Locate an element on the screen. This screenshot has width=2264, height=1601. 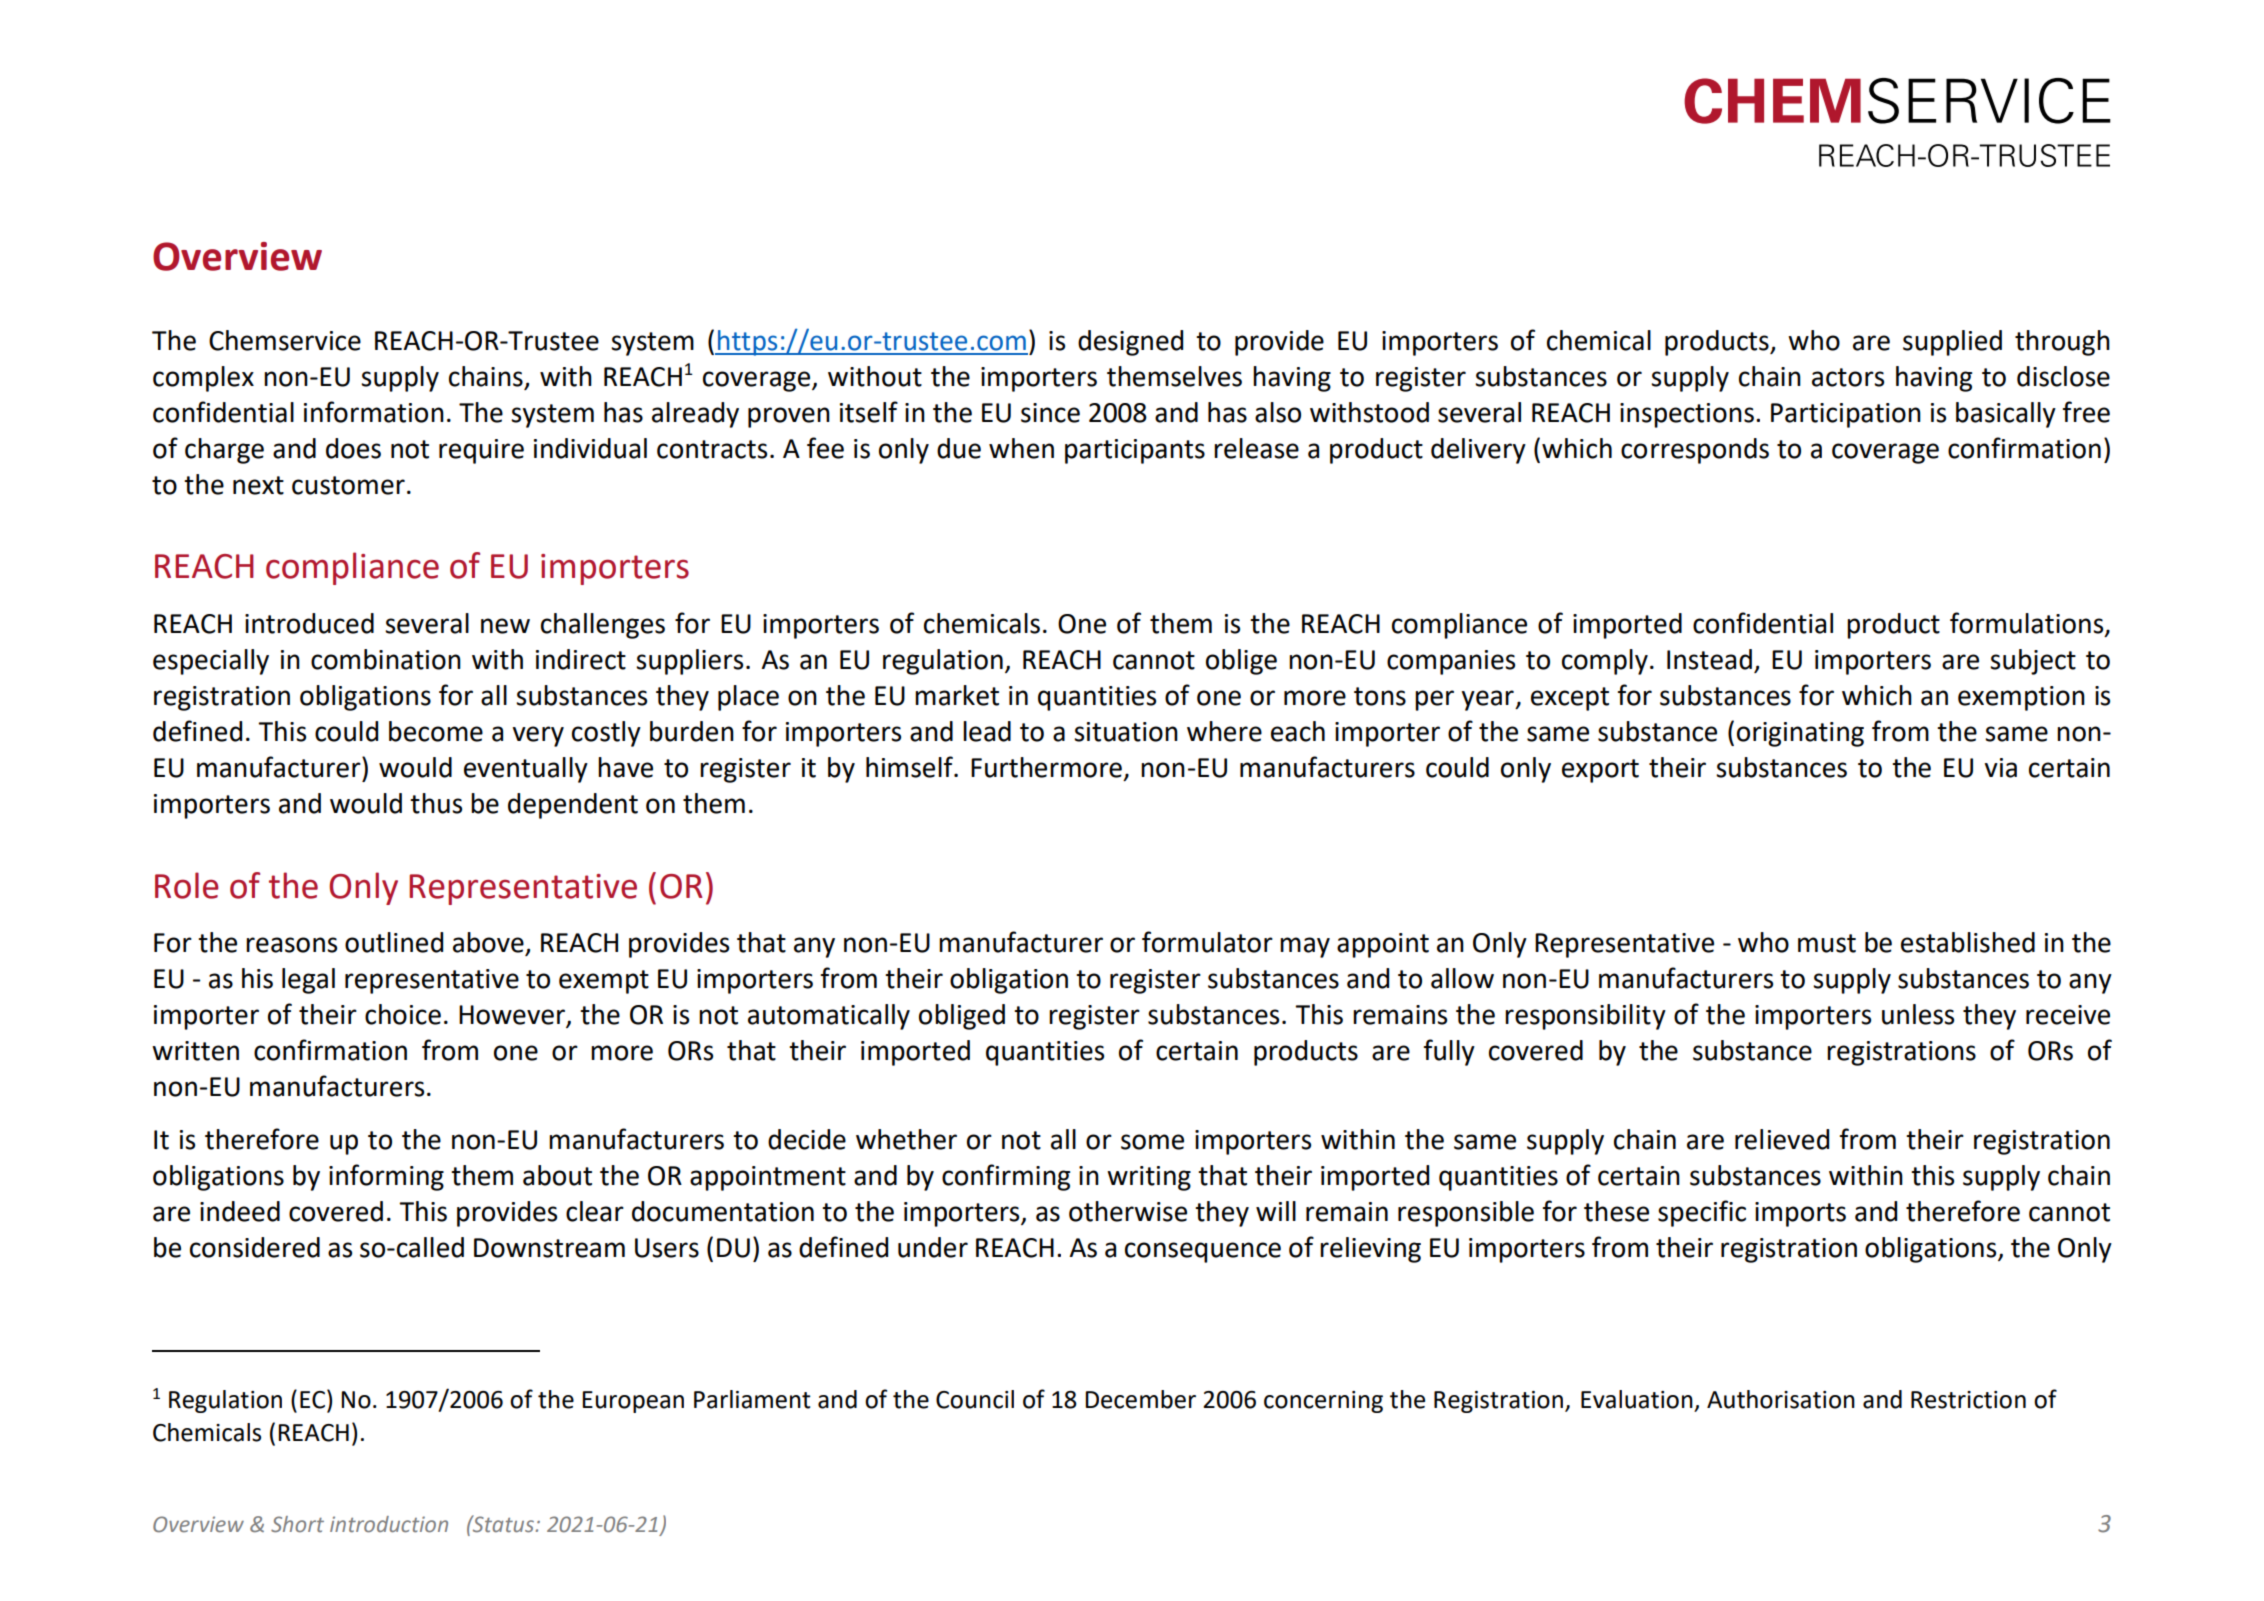
some is located at coordinates (1152, 1142).
